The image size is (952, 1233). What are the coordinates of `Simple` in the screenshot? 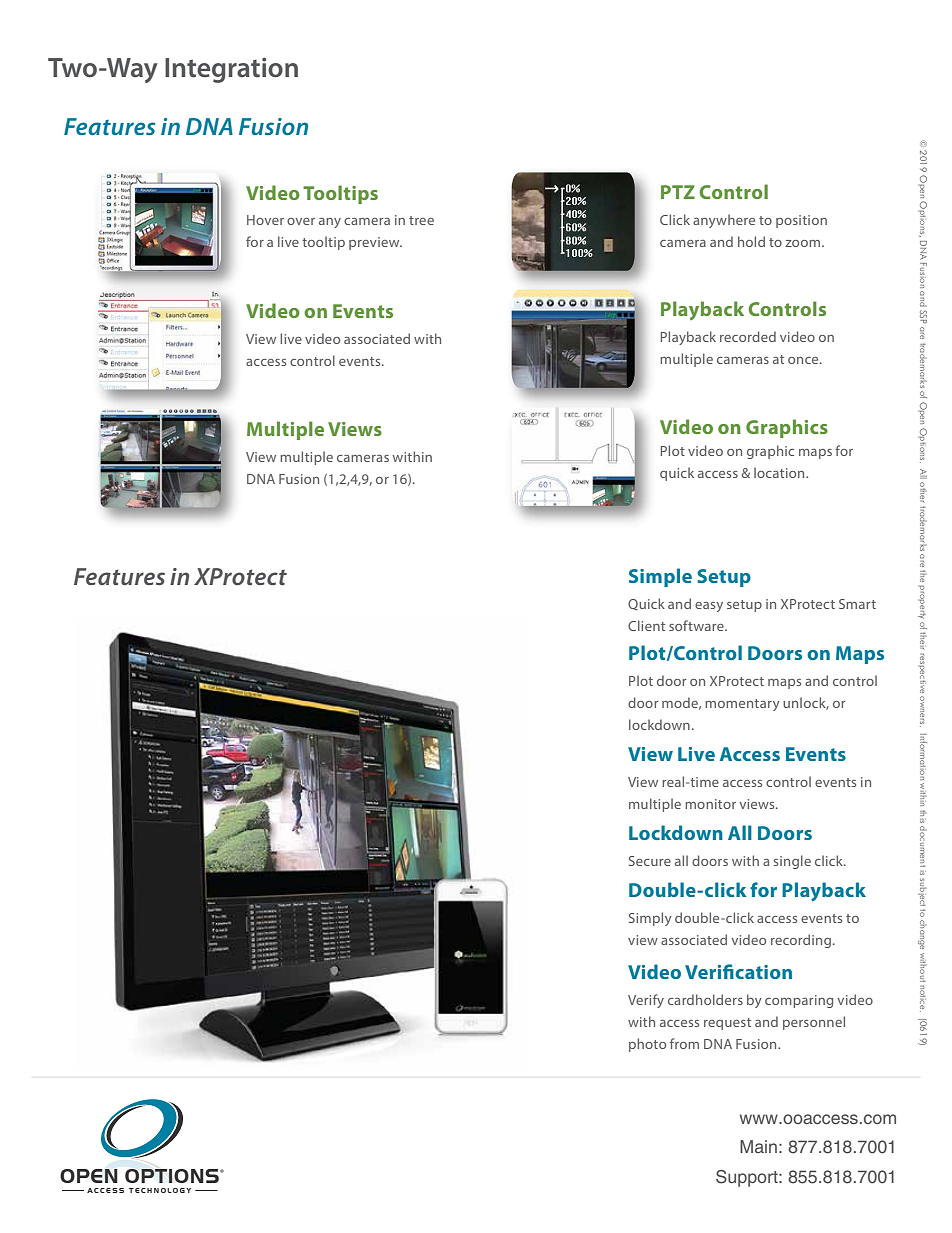 It's located at (660, 577).
